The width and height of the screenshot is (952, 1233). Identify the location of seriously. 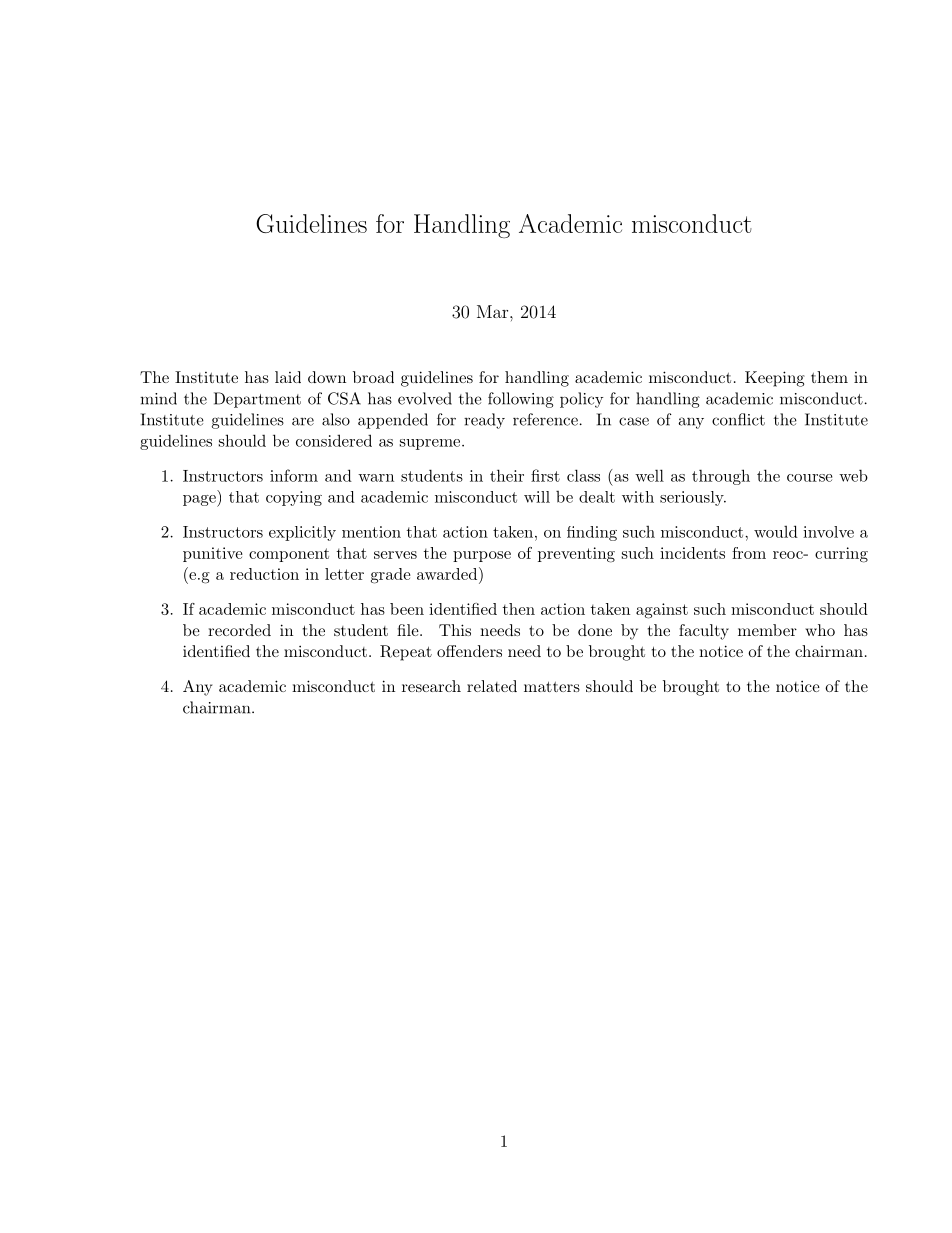
(693, 498).
